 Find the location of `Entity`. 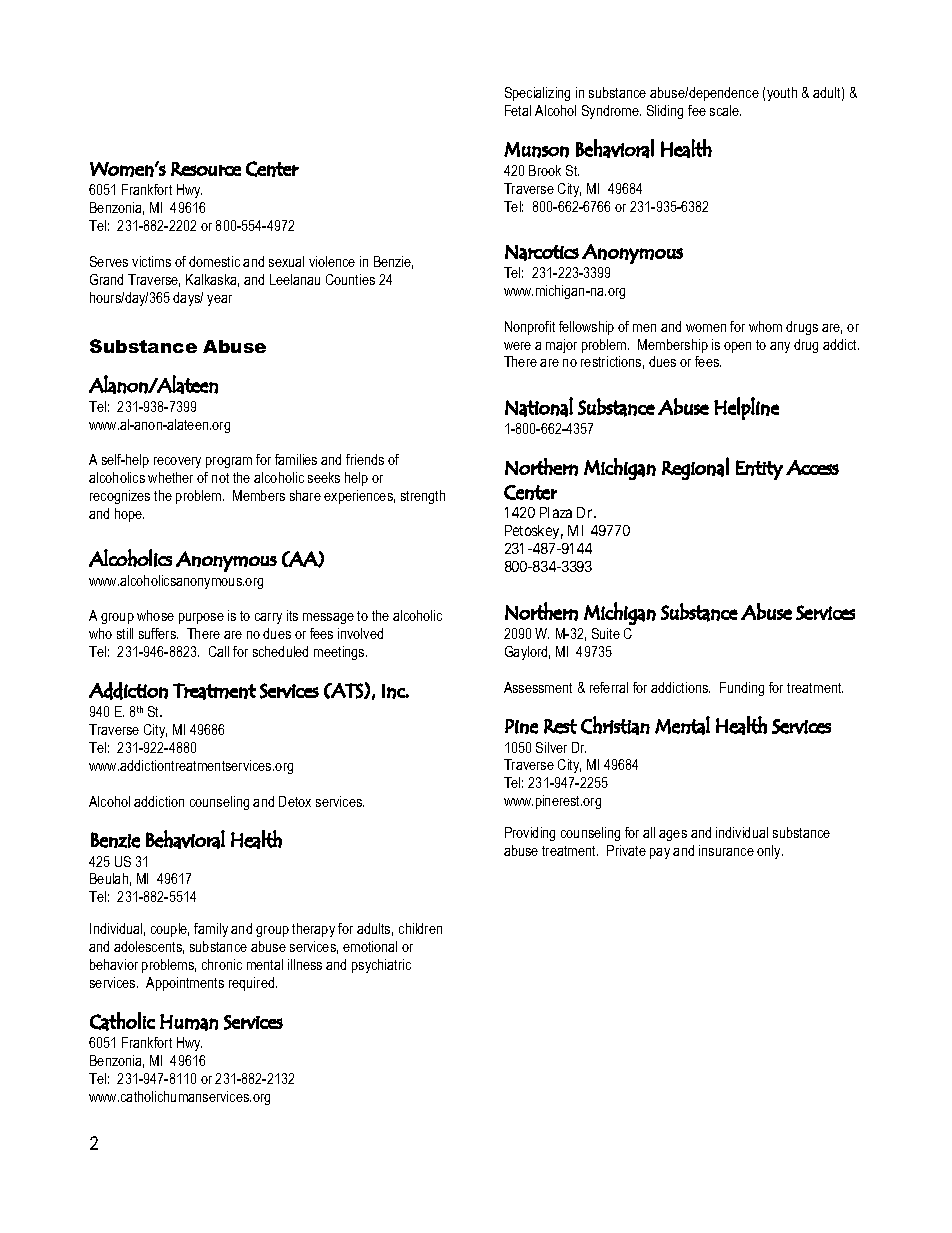

Entity is located at coordinates (759, 470).
